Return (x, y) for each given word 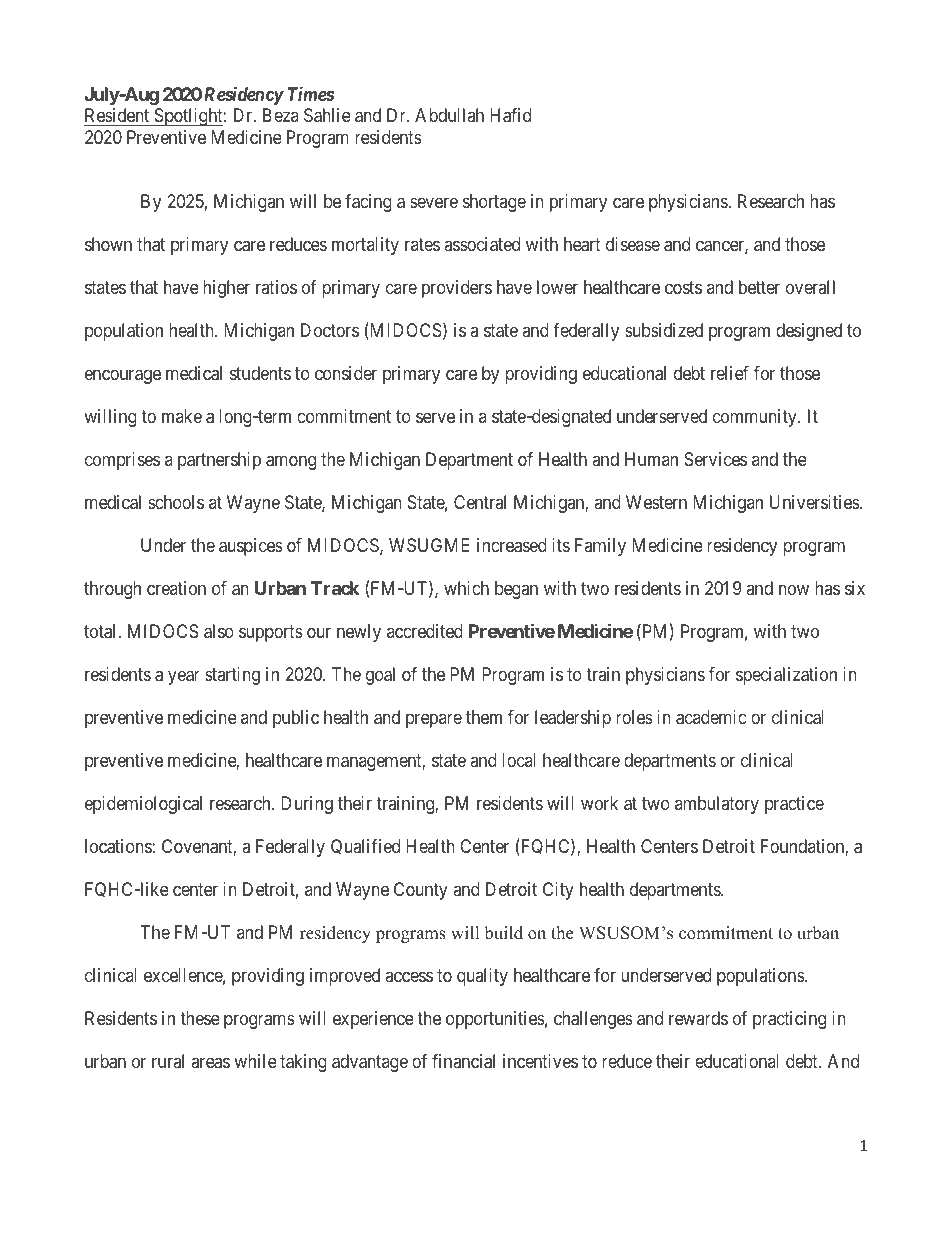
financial (463, 1061)
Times (311, 93)
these (200, 1018)
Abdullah (449, 115)
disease (633, 244)
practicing (789, 1020)
